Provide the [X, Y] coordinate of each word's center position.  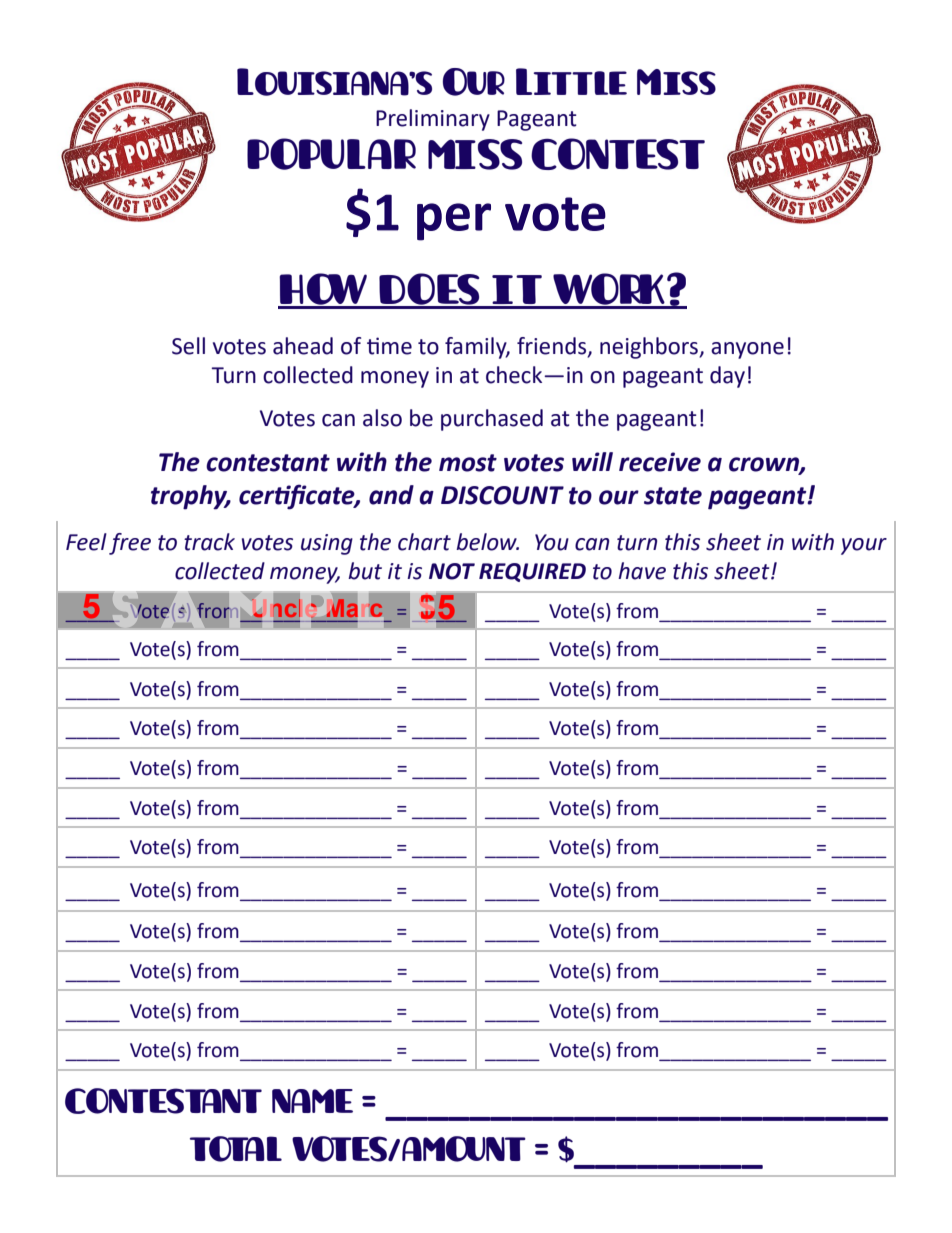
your [864, 546]
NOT [452, 571]
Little [571, 81]
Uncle [285, 608]
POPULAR [331, 154]
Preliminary [433, 120]
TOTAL [236, 1149]
